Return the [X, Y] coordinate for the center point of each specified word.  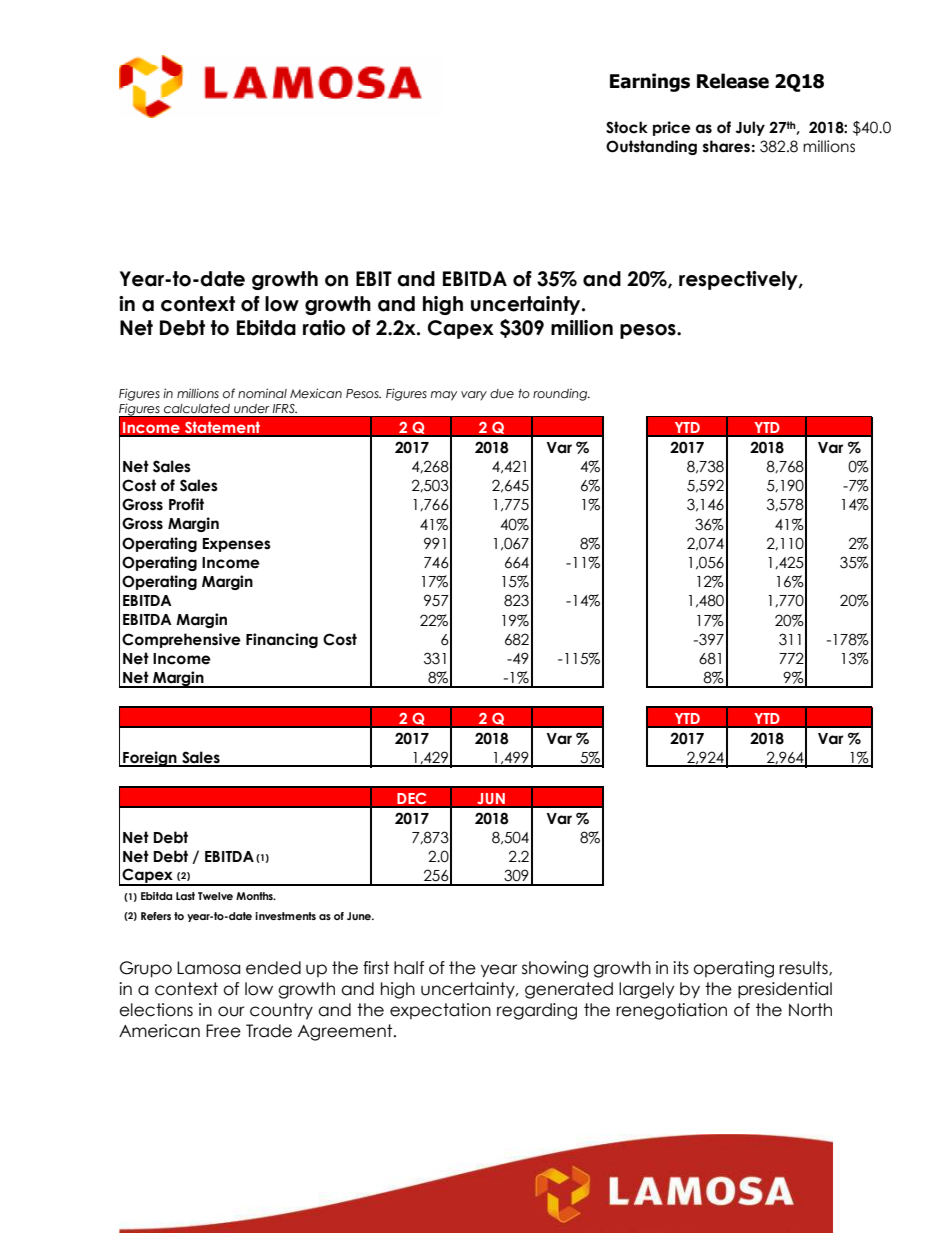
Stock [627, 127]
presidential [785, 990]
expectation [440, 1011]
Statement [222, 427]
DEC [412, 798]
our [231, 1011]
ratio [324, 328]
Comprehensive [181, 640]
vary [474, 396]
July [750, 128]
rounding [561, 395]
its [681, 968]
